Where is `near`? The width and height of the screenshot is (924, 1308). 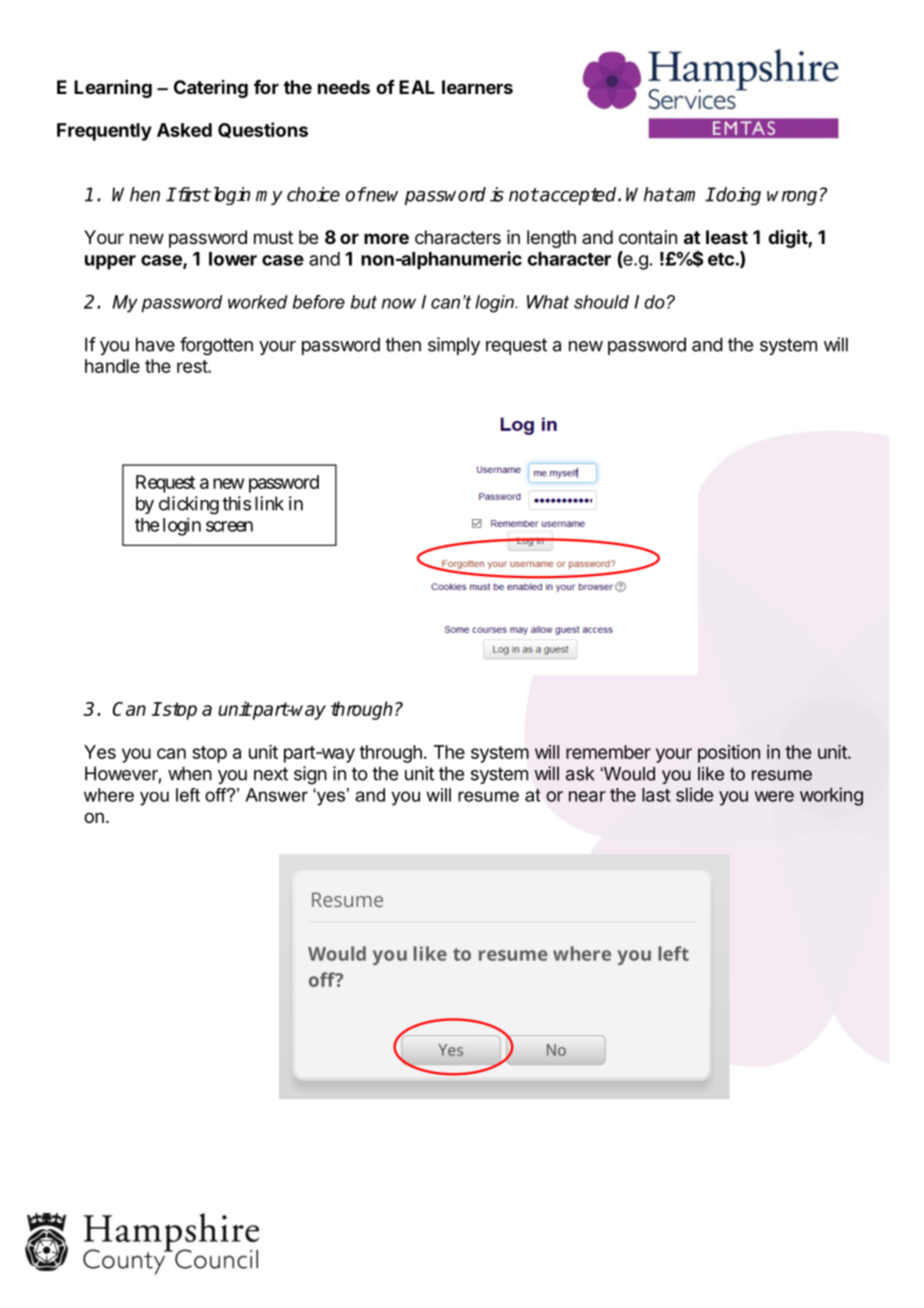
near is located at coordinates (587, 796).
